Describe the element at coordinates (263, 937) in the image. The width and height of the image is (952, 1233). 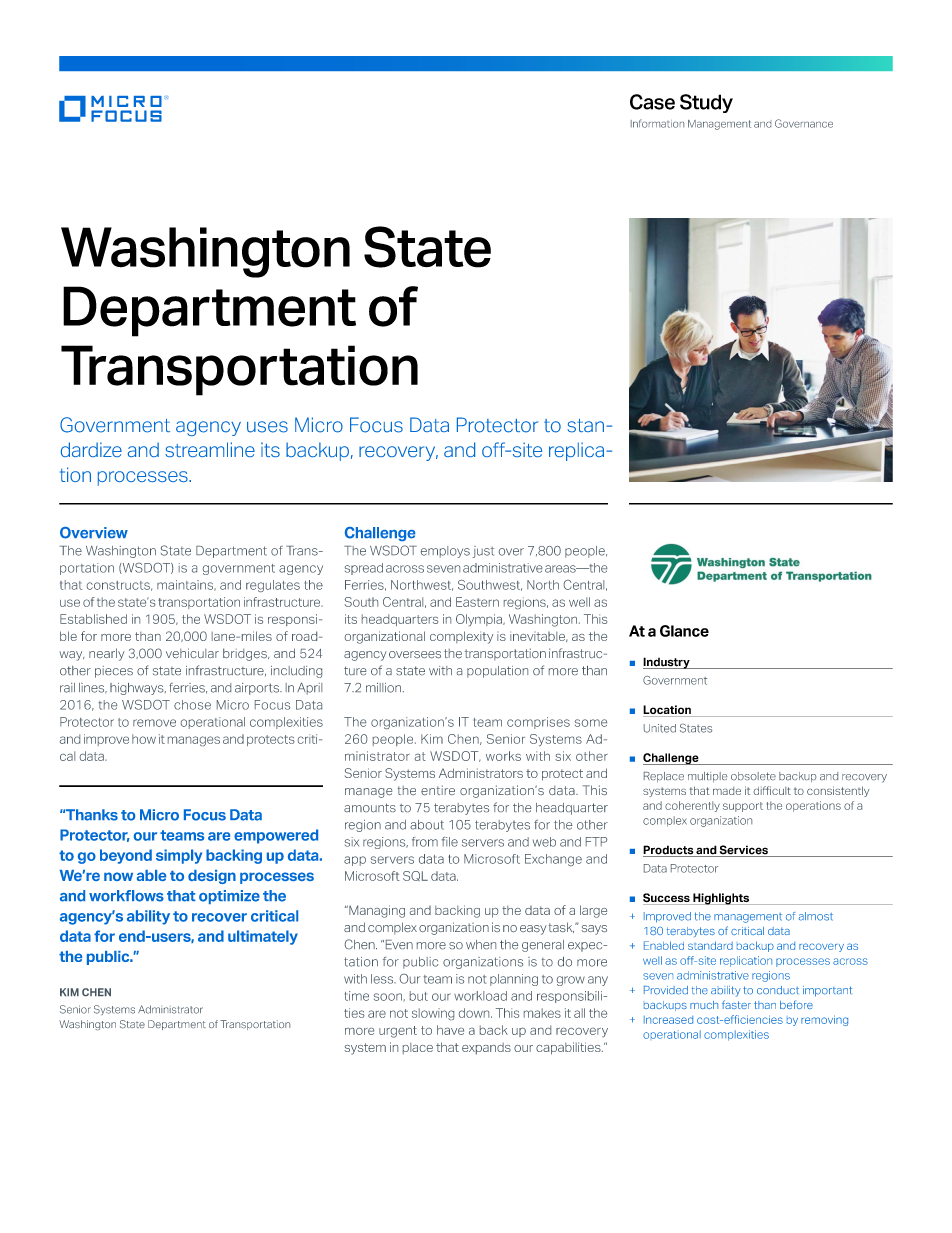
I see `ultimately` at that location.
